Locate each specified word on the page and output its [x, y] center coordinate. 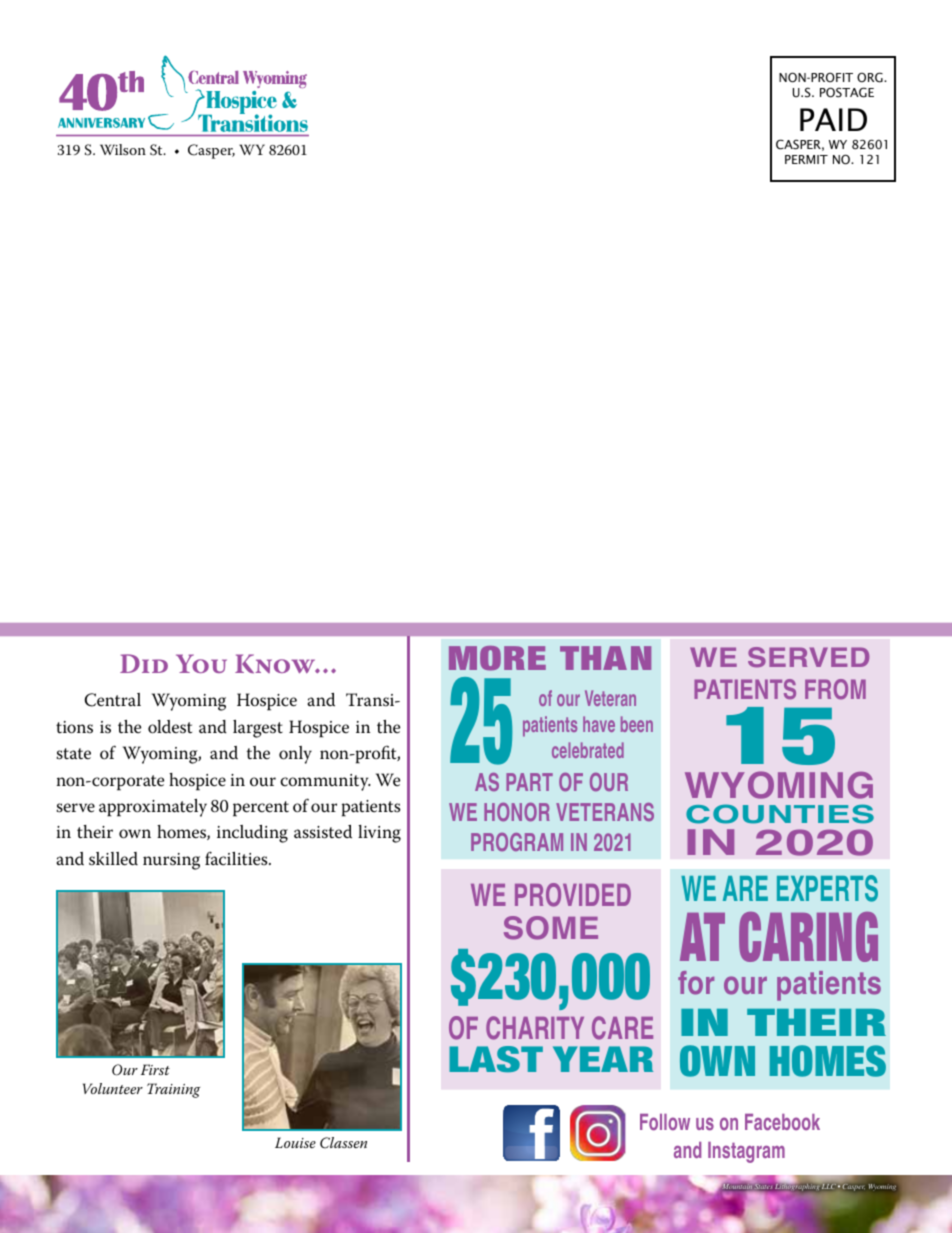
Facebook [782, 1122]
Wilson [123, 149]
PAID [833, 119]
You [201, 663]
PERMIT [806, 159]
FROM [835, 689]
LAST [496, 1059]
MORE [497, 658]
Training [173, 1090]
